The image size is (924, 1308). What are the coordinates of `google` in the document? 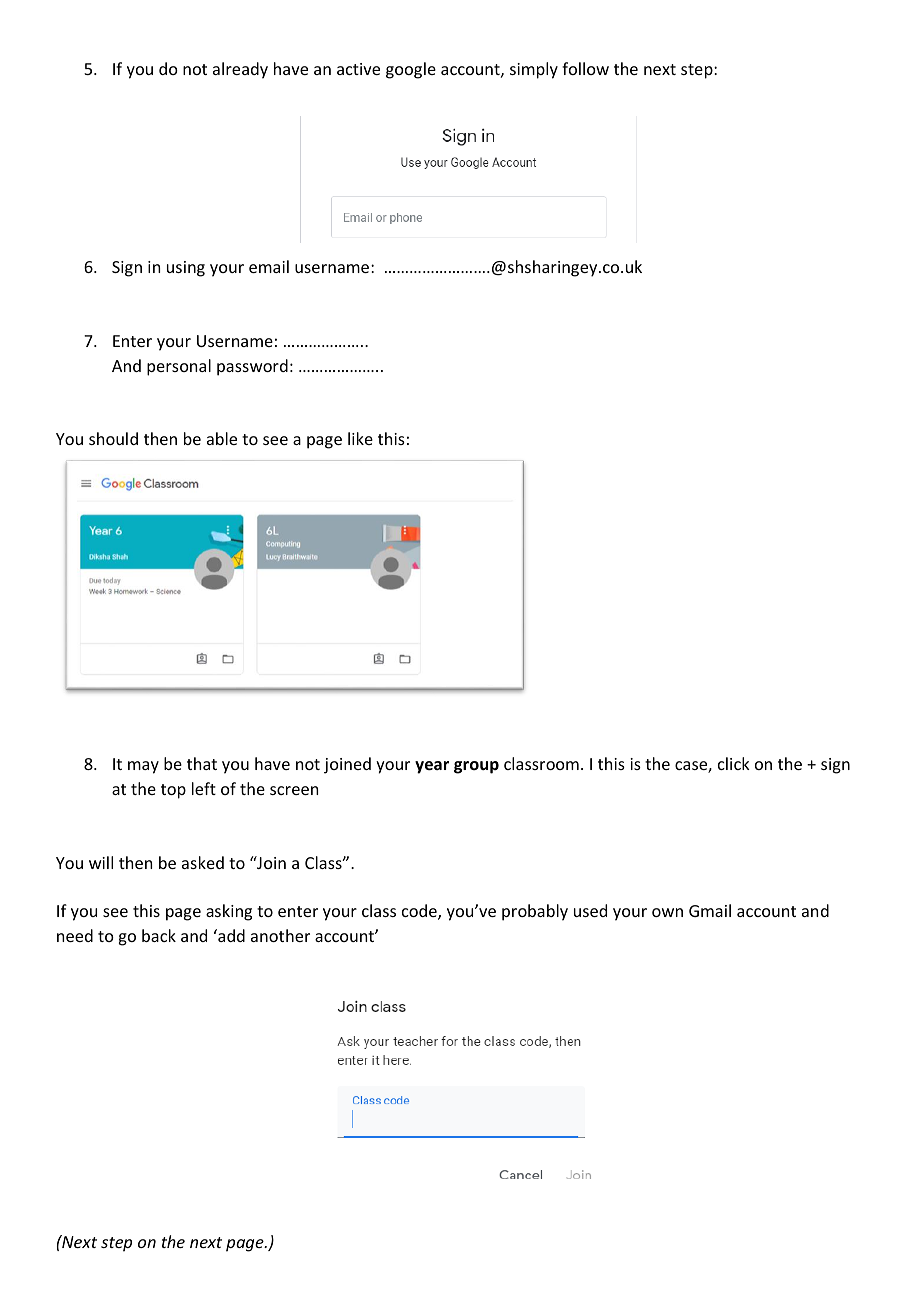 It's located at (411, 70).
